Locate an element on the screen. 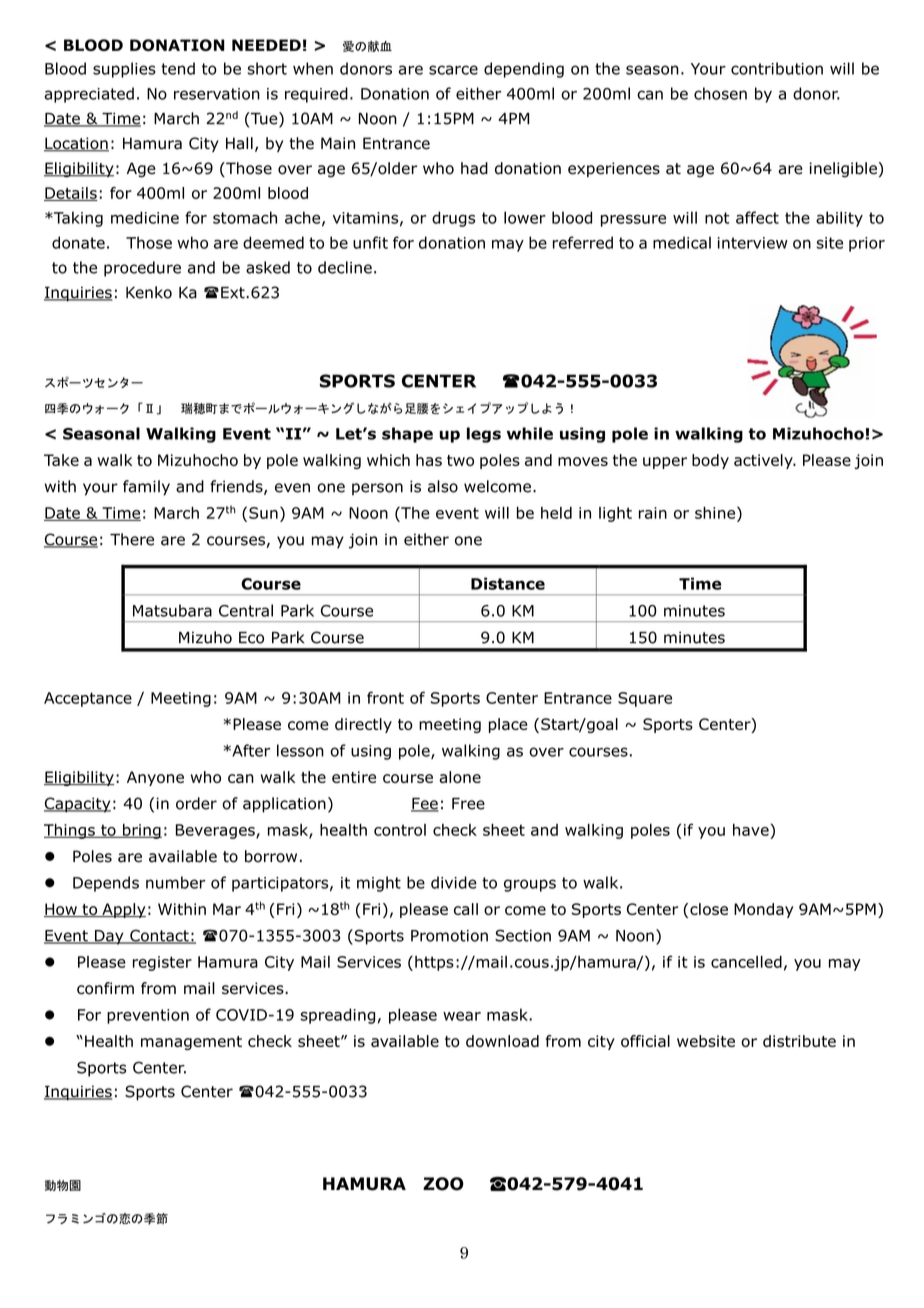 The height and width of the screenshot is (1308, 924). scarce is located at coordinates (453, 70).
